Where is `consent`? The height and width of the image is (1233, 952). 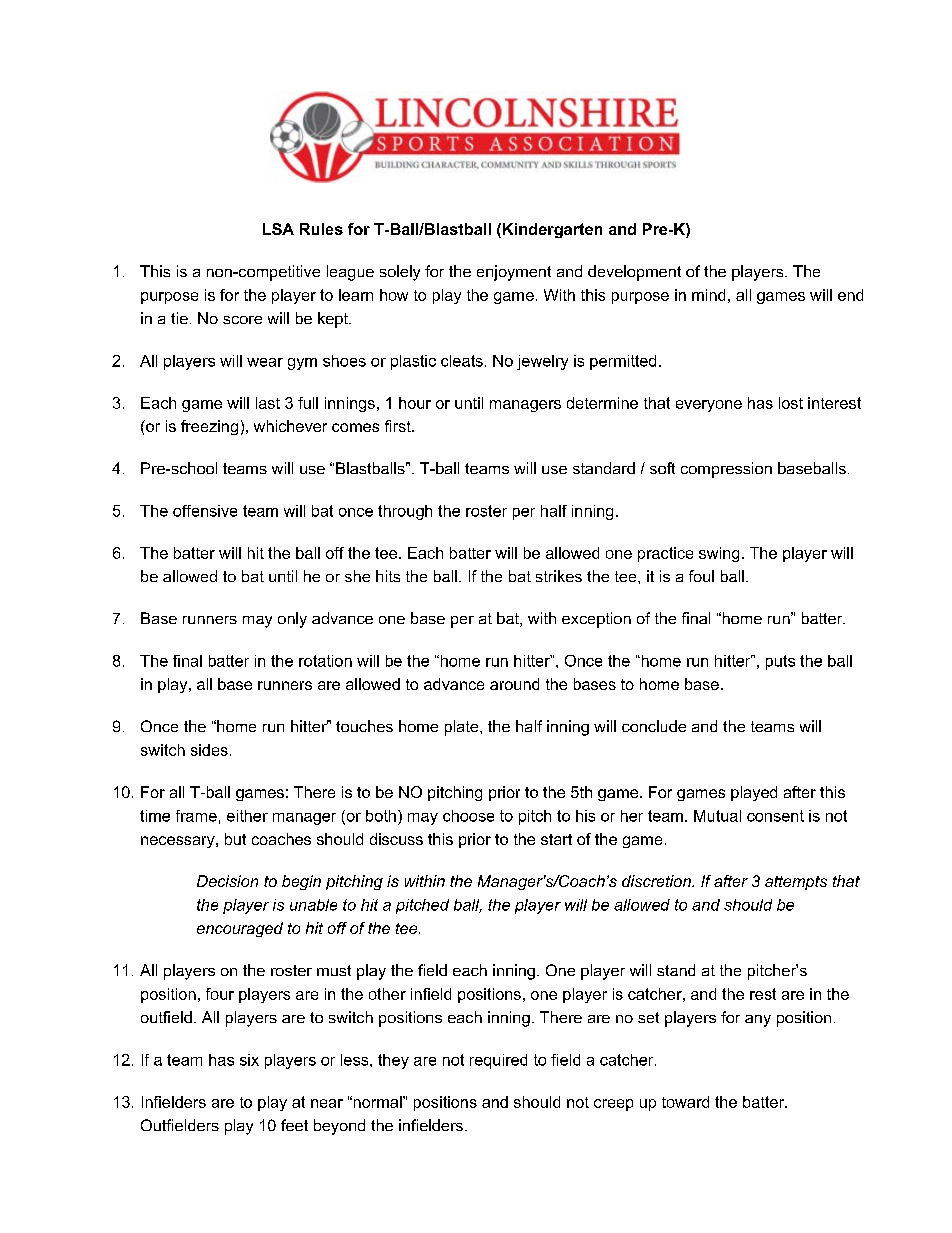 consent is located at coordinates (775, 816).
